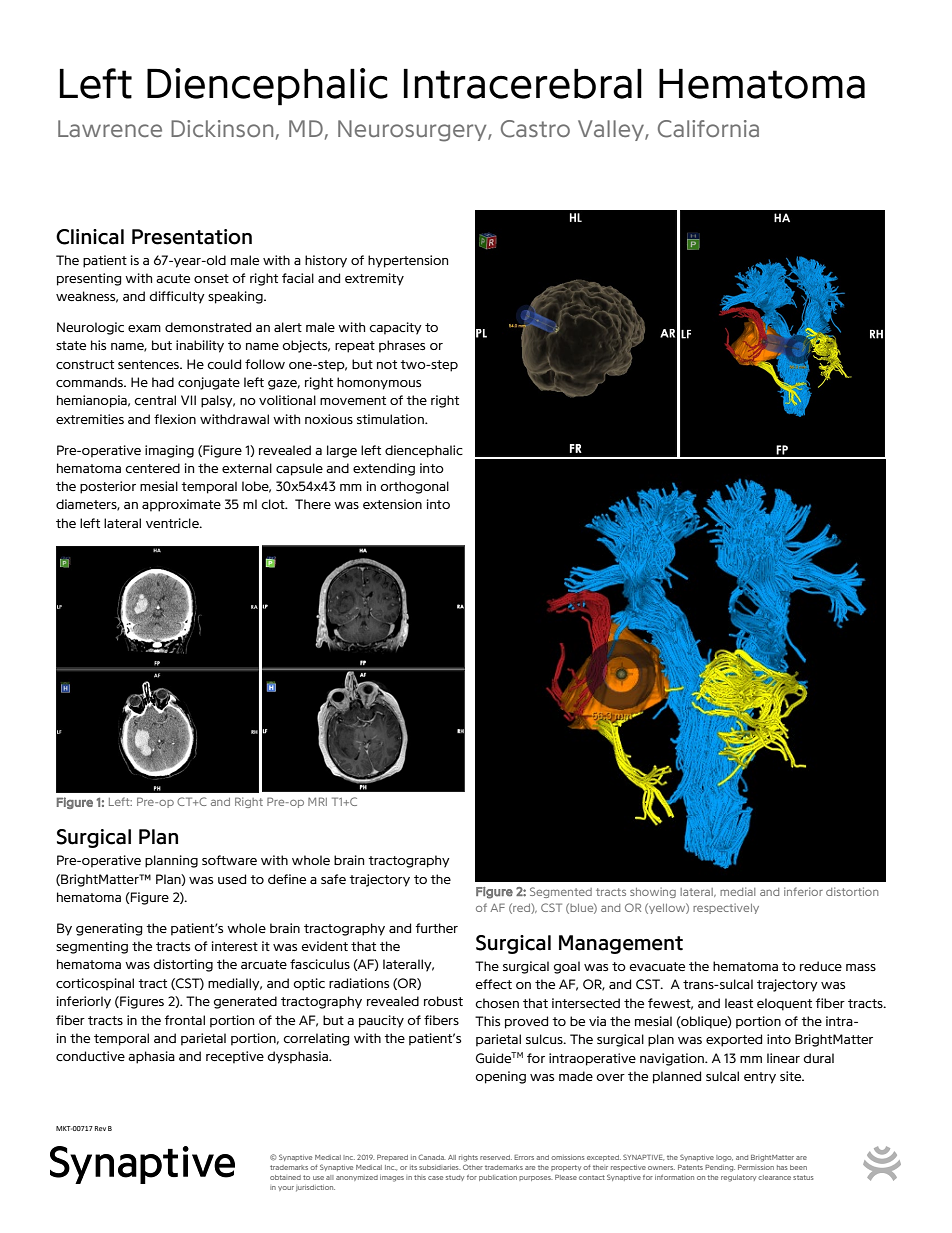 The width and height of the screenshot is (952, 1233). What do you see at coordinates (852, 891) in the screenshot?
I see `distortion` at bounding box center [852, 891].
